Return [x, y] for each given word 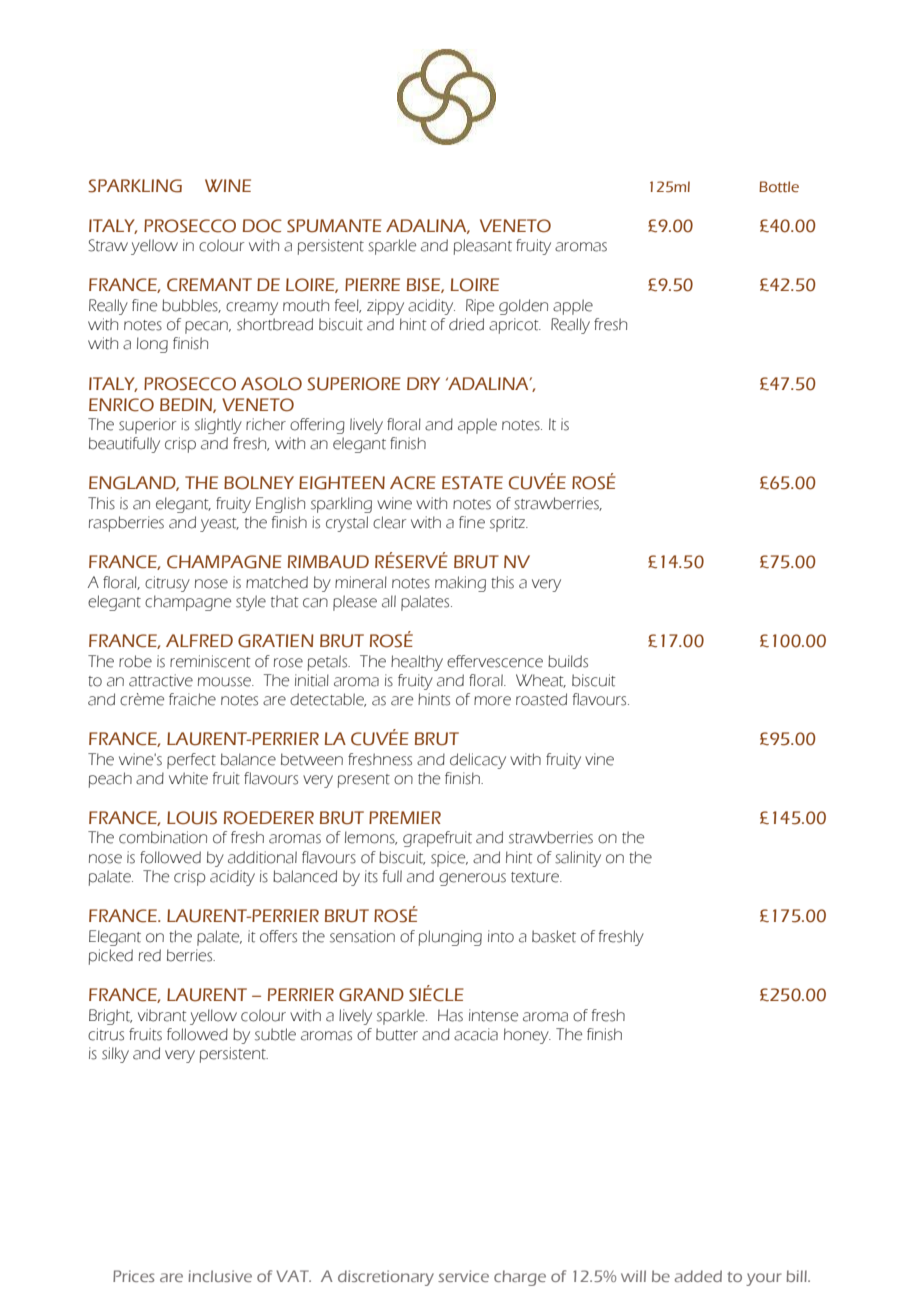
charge [520, 1278]
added [698, 1276]
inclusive [220, 1276]
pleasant [483, 247]
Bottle [779, 187]
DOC [262, 226]
